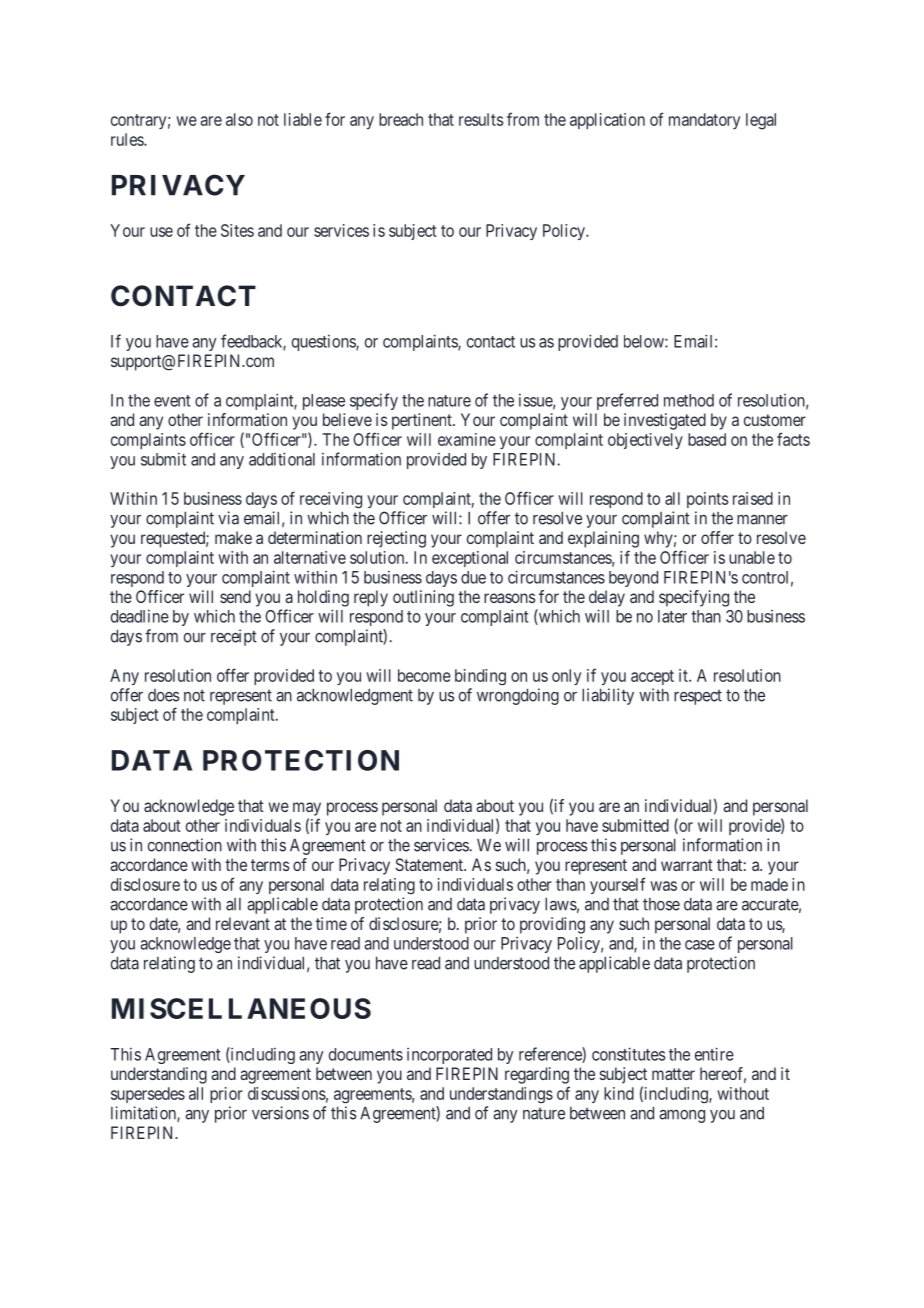 This page has width=924, height=1308. Describe the element at coordinates (239, 119) in the page. I see `also` at that location.
